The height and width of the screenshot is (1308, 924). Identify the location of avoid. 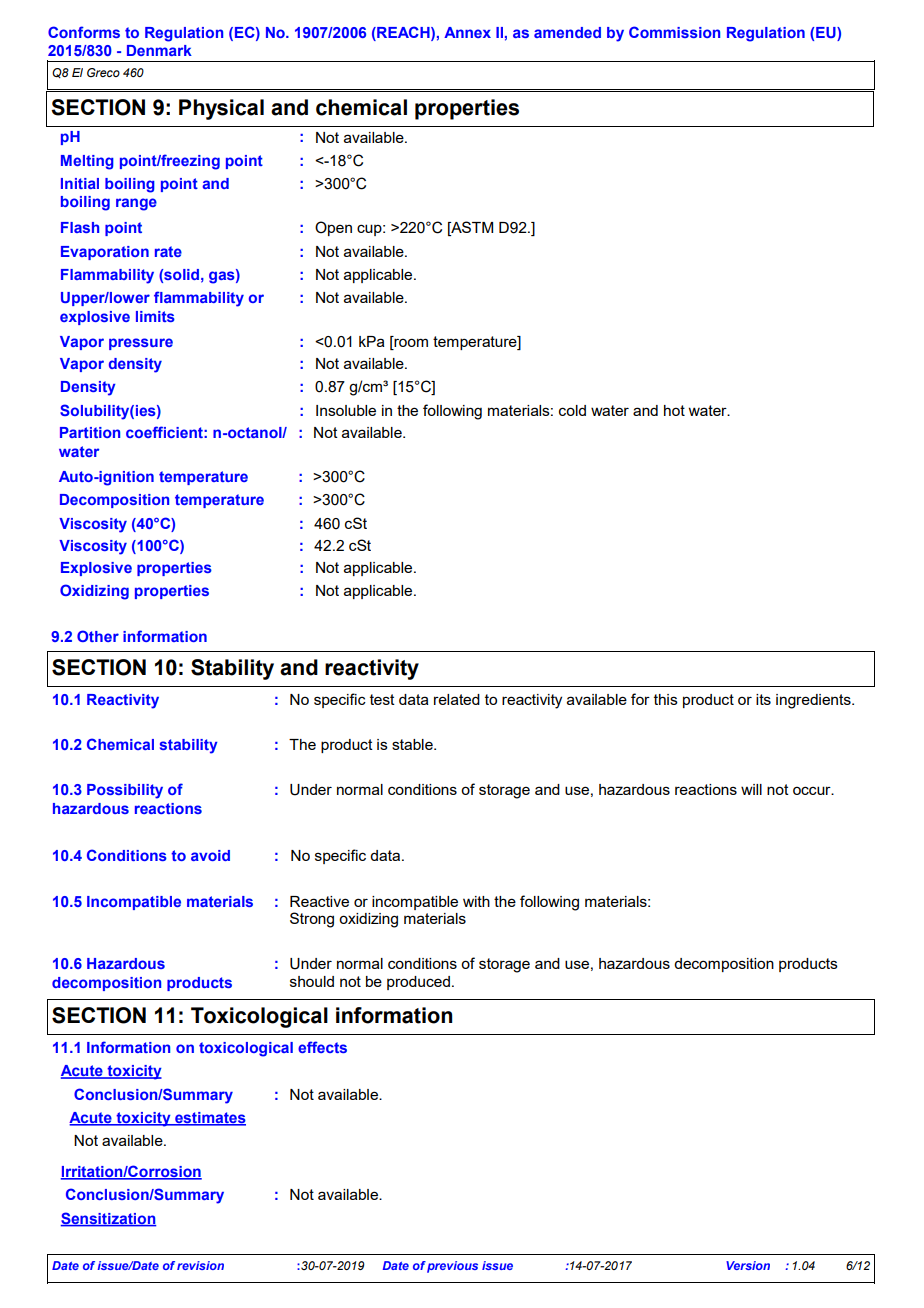
(210, 855).
